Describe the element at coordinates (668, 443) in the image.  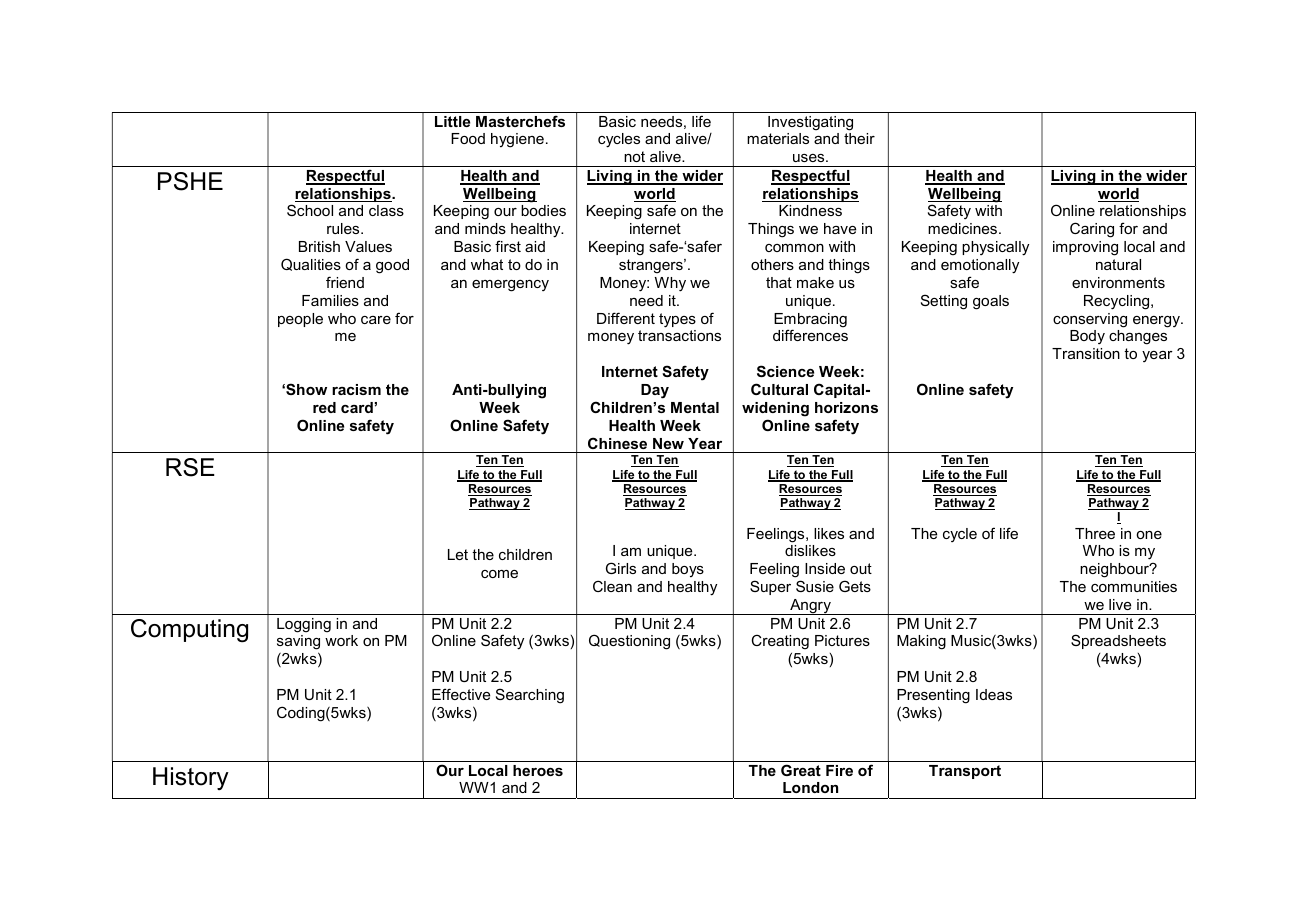
I see `New` at that location.
